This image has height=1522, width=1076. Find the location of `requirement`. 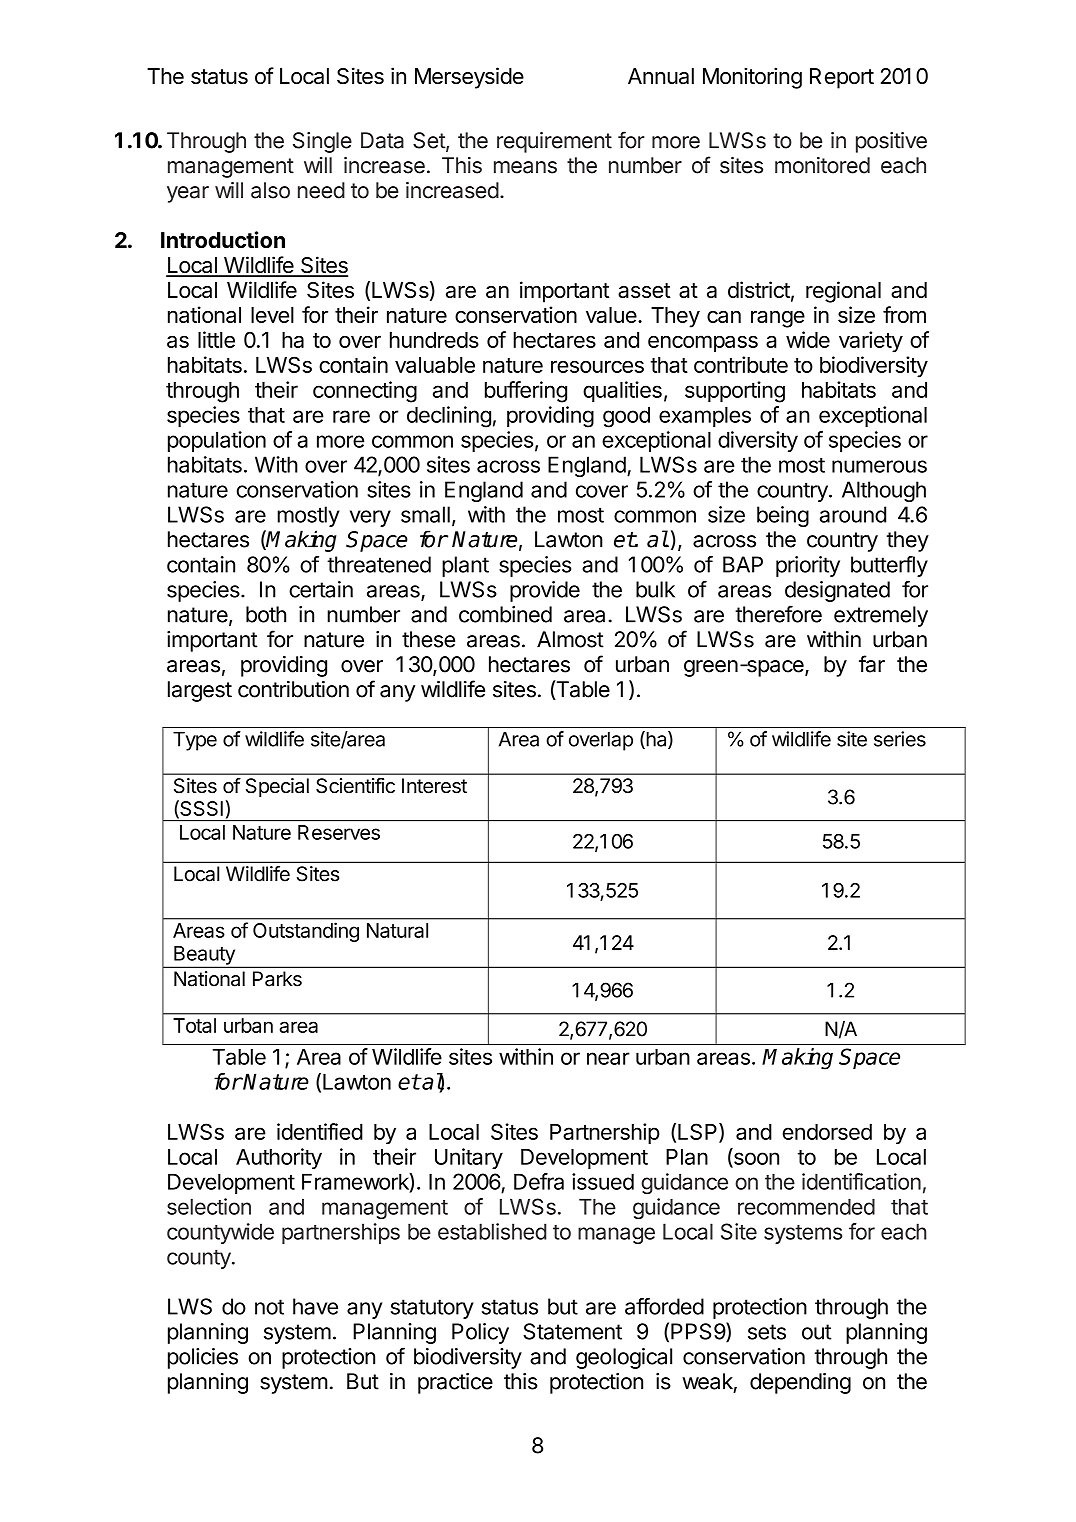

requirement is located at coordinates (554, 142).
